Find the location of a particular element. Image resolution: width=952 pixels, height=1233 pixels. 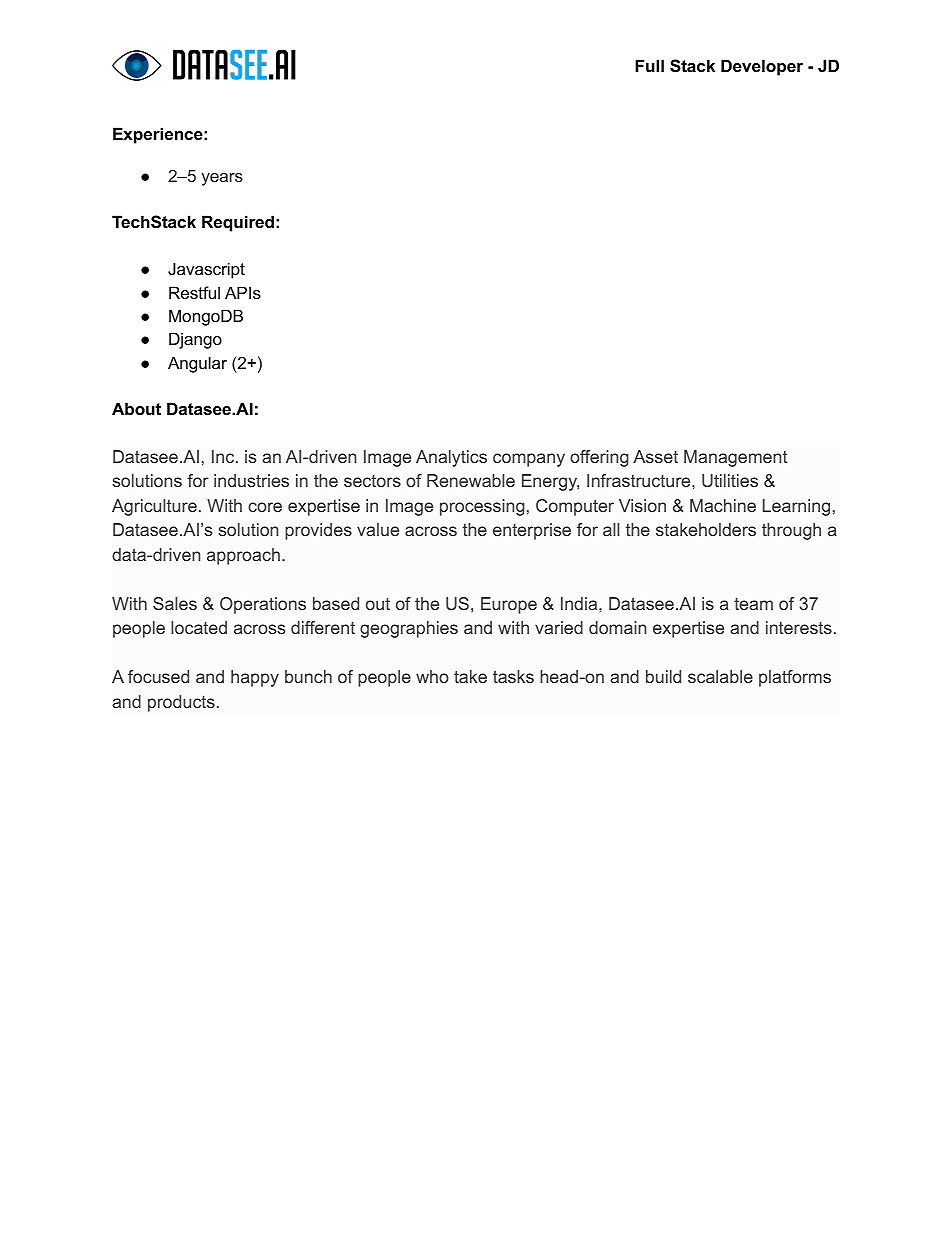

Analytics is located at coordinates (451, 458).
